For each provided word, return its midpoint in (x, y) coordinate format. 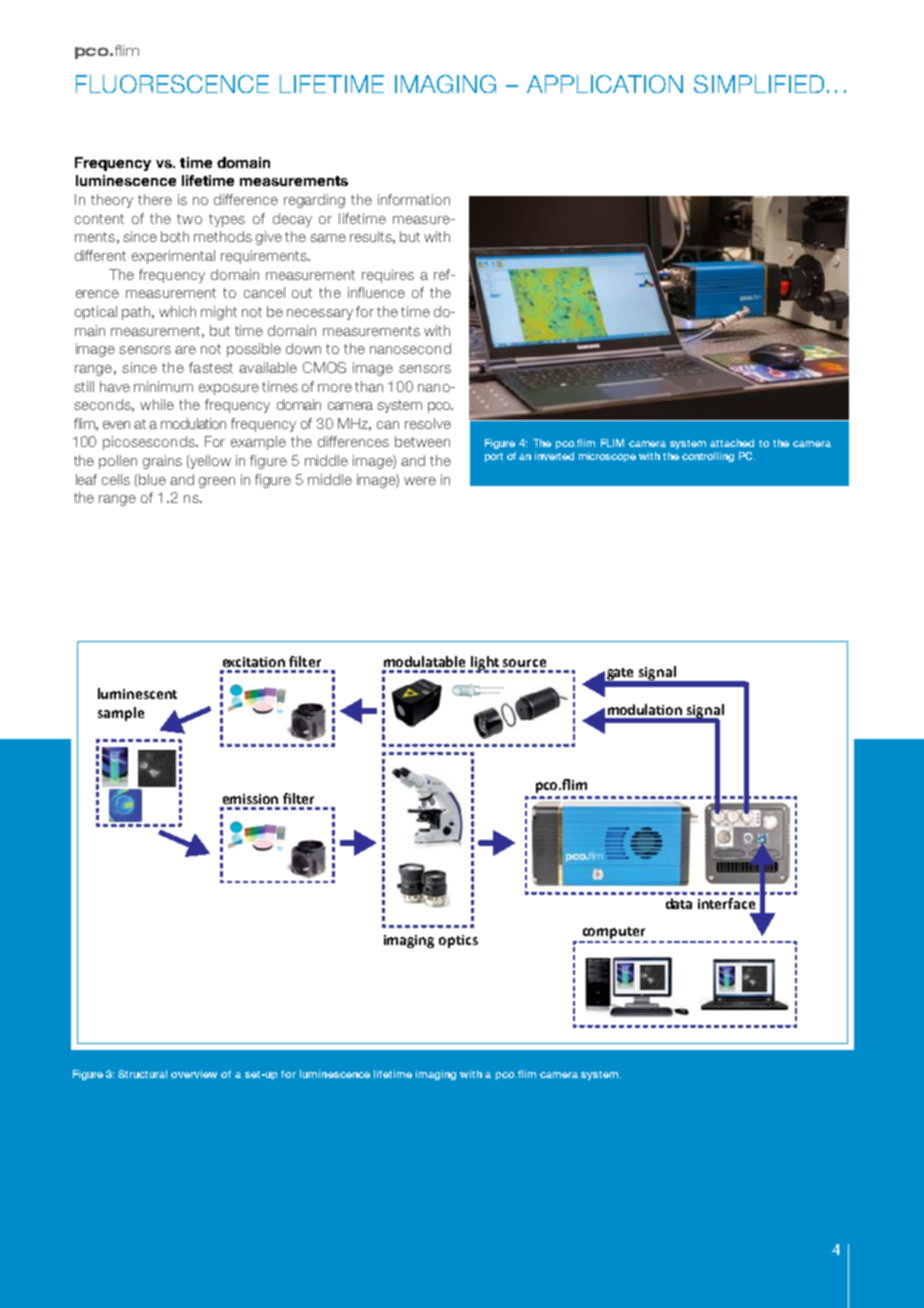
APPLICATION (605, 84)
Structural (142, 1074)
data (679, 903)
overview (194, 1074)
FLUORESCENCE (172, 84)
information (414, 199)
